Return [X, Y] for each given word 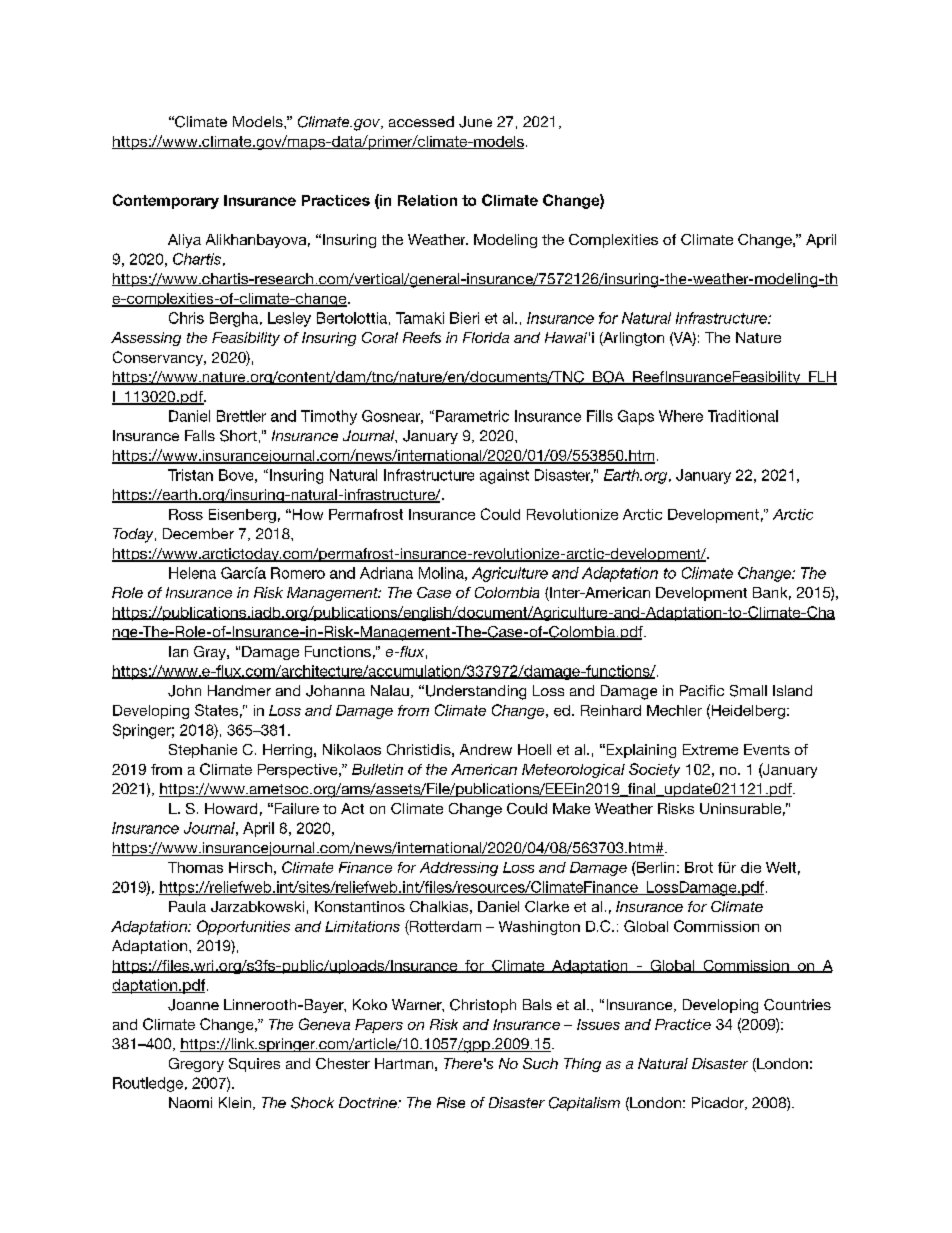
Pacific [702, 690]
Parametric [472, 416]
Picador [719, 1103]
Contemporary [166, 201]
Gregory [196, 1065]
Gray [211, 653]
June [475, 122]
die [751, 867]
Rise [451, 1102]
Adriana [386, 573]
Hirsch [250, 867]
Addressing [459, 869]
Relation [427, 200]
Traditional [743, 416]
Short [238, 436]
